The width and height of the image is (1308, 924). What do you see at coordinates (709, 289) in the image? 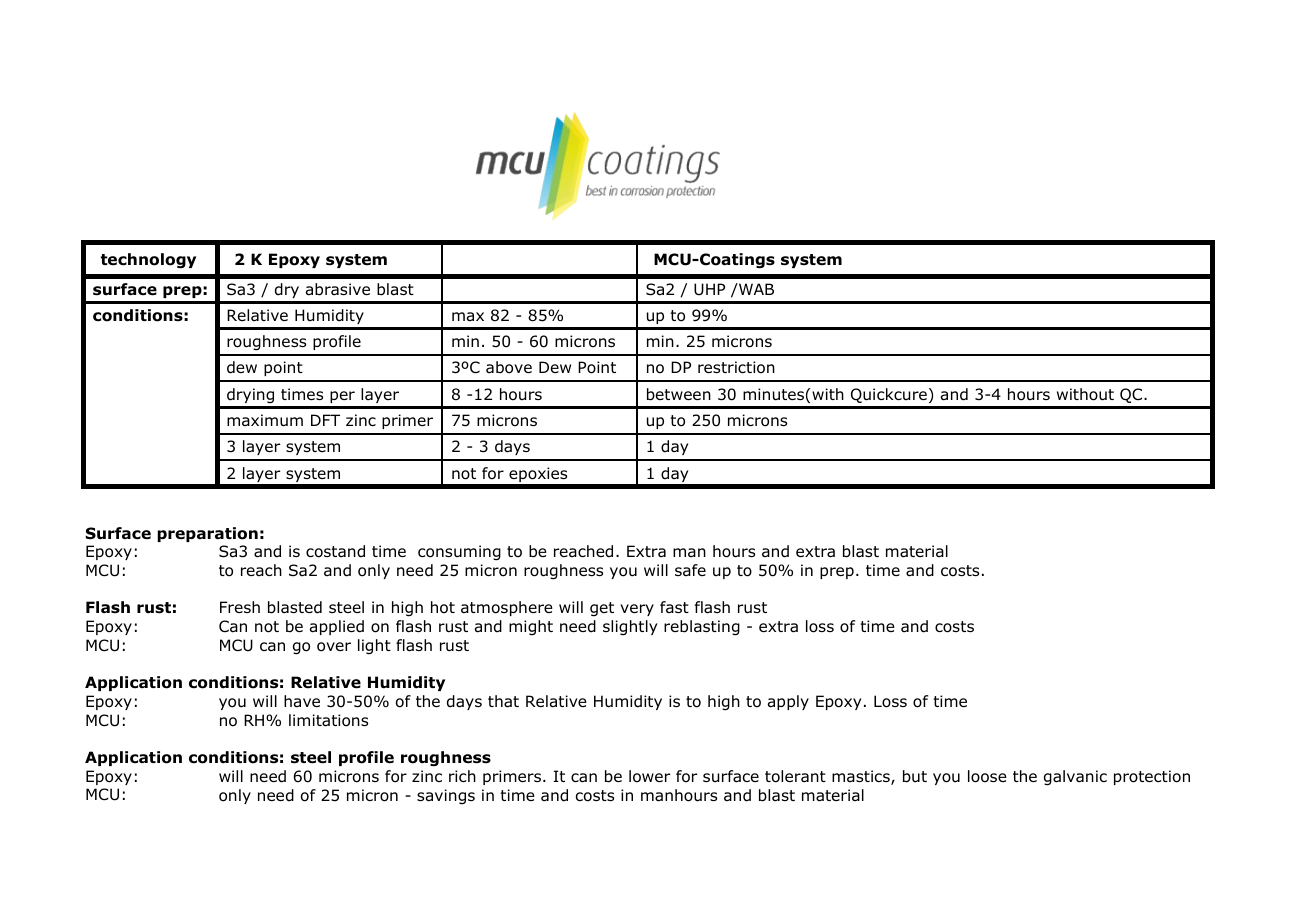
I see `UHP` at bounding box center [709, 289].
